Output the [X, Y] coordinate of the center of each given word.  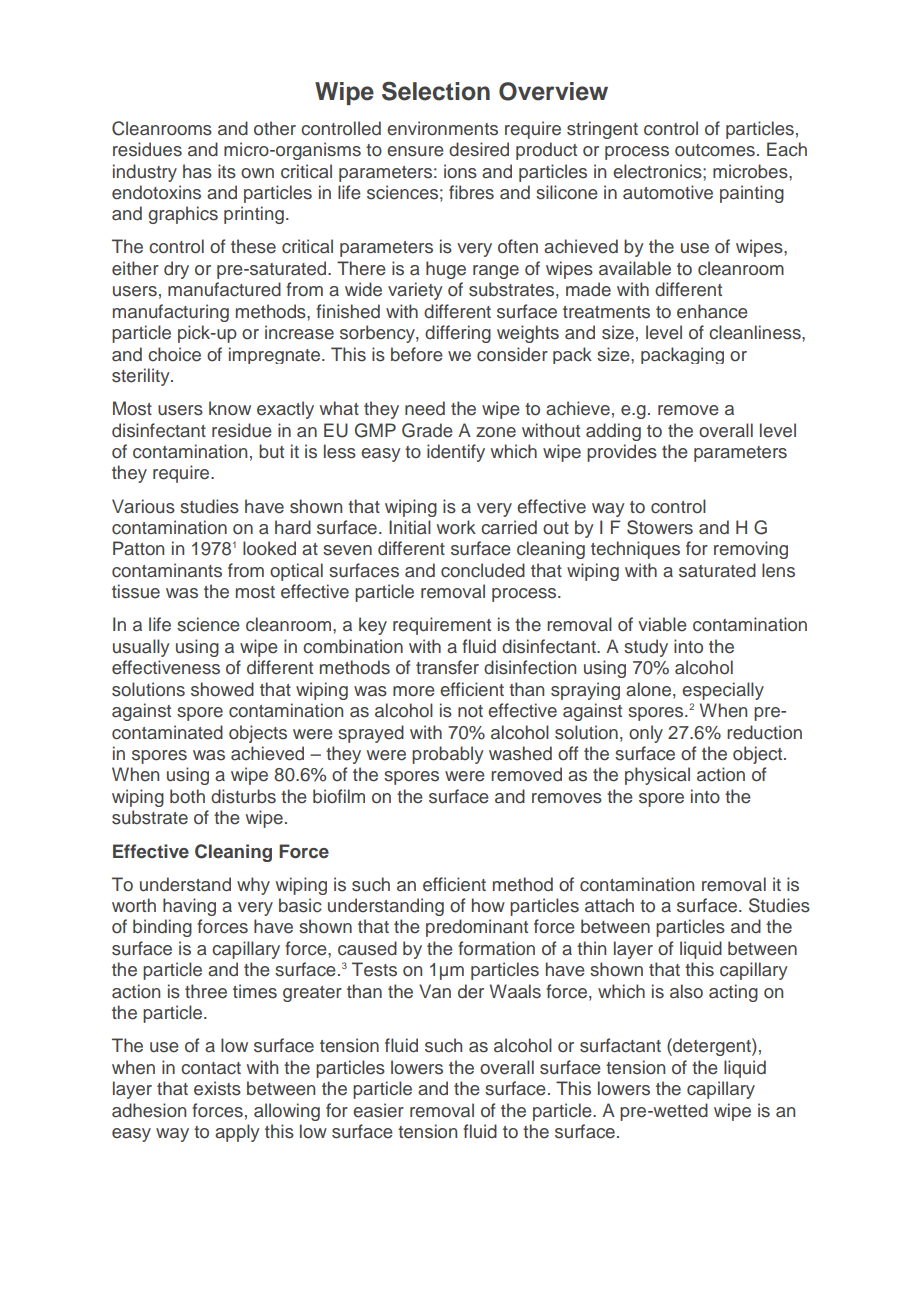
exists [217, 1088]
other [275, 128]
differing [458, 334]
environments [442, 128]
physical [657, 776]
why [253, 886]
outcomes [715, 150]
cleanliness [756, 332]
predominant [477, 928]
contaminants [167, 570]
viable [662, 624]
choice [174, 354]
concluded [483, 570]
